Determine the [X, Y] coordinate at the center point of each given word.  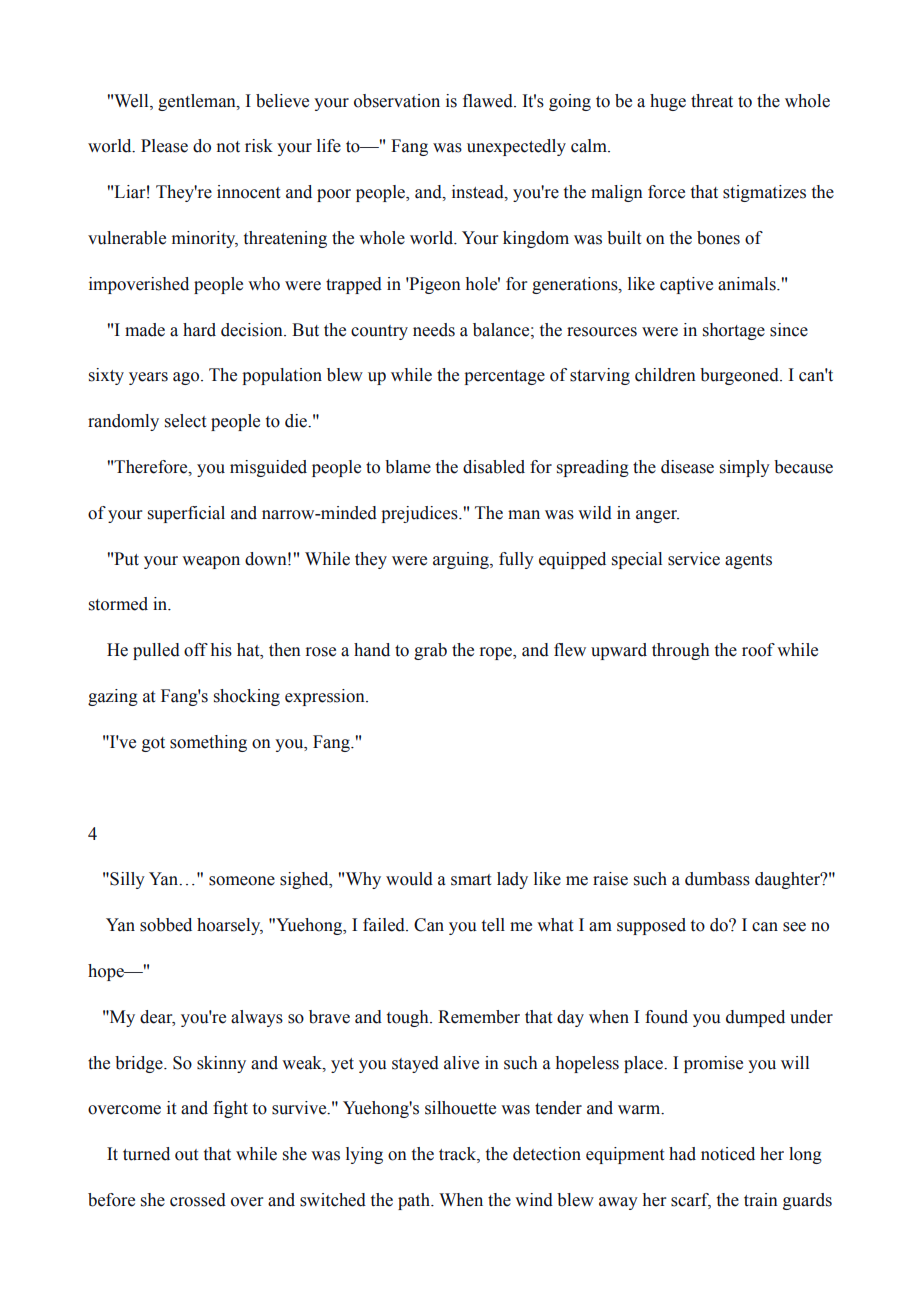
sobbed [166, 925]
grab [430, 651]
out [186, 1155]
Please [164, 146]
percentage [504, 377]
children [665, 375]
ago [187, 378]
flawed [489, 101]
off [196, 650]
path [415, 1201]
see [794, 927]
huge [668, 102]
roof [758, 650]
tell [493, 925]
